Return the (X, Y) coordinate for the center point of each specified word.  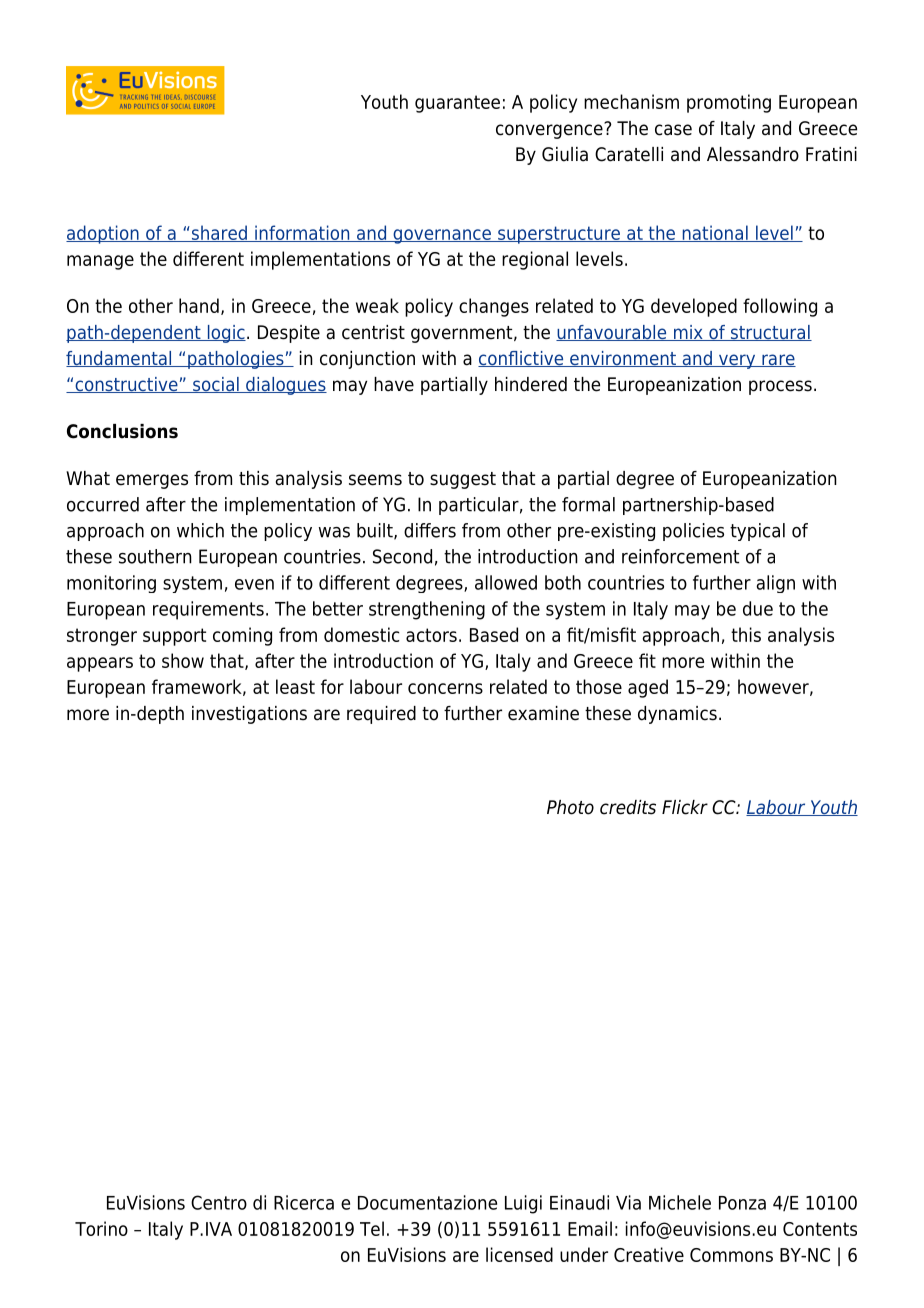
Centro (219, 1202)
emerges (152, 481)
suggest (463, 480)
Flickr (685, 807)
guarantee (457, 104)
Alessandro (753, 154)
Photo (570, 807)
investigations (249, 715)
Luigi (523, 1204)
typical (757, 532)
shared (219, 233)
